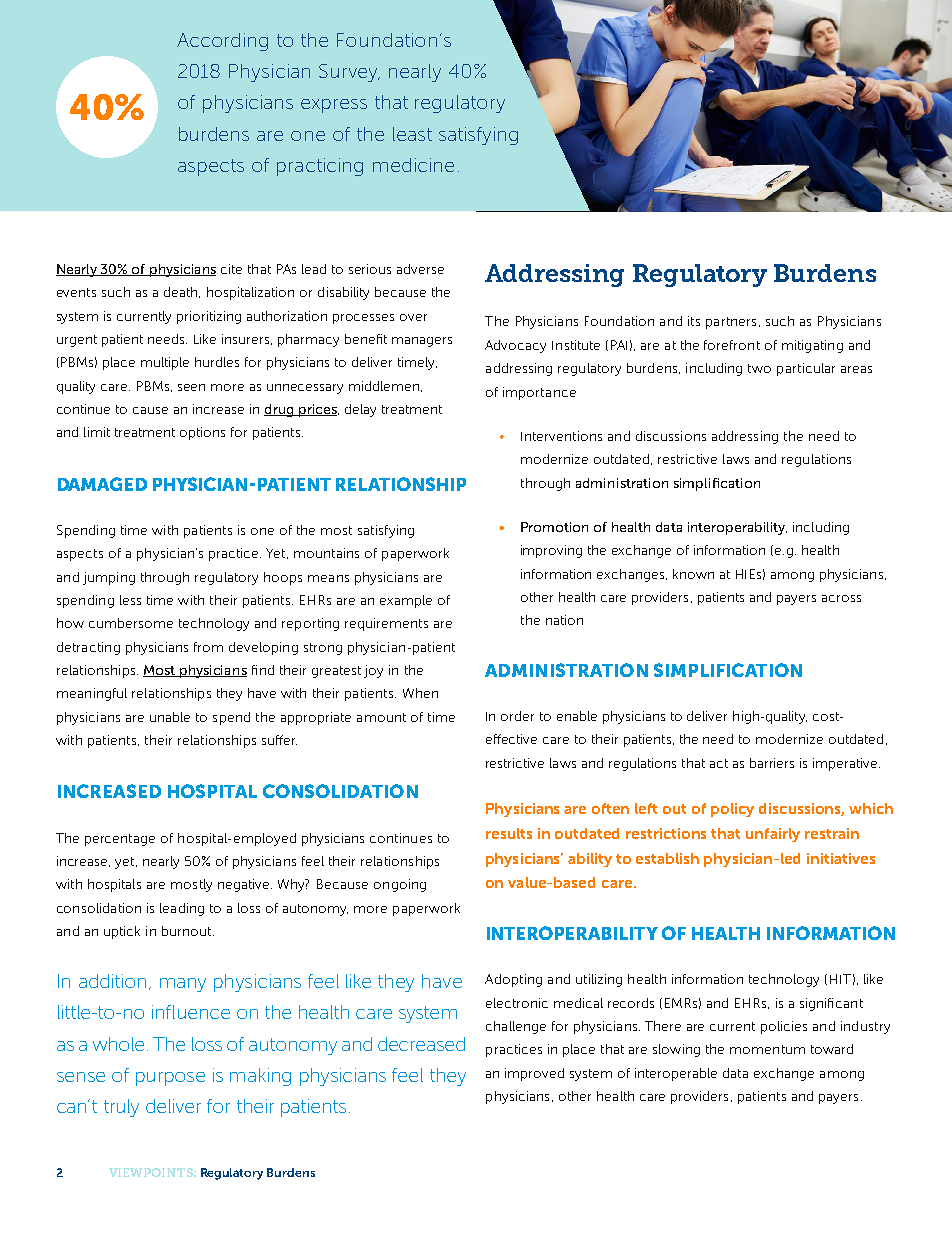 Image resolution: width=952 pixels, height=1233 pixels. I want to click on results, so click(509, 833).
